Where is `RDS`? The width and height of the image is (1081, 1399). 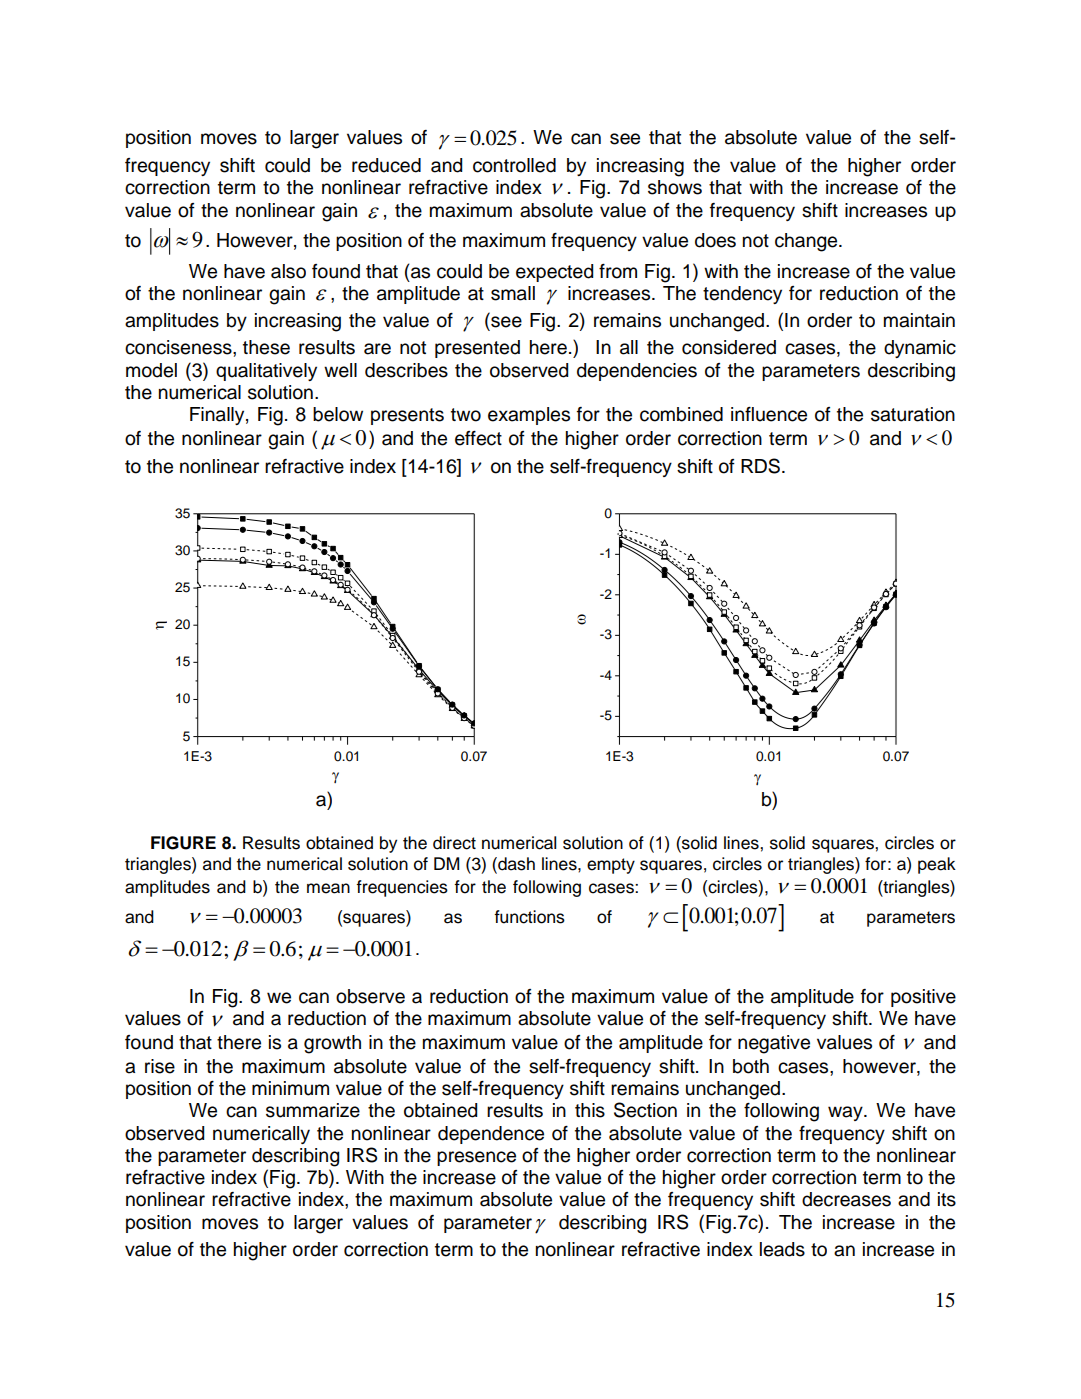 RDS is located at coordinates (760, 466).
